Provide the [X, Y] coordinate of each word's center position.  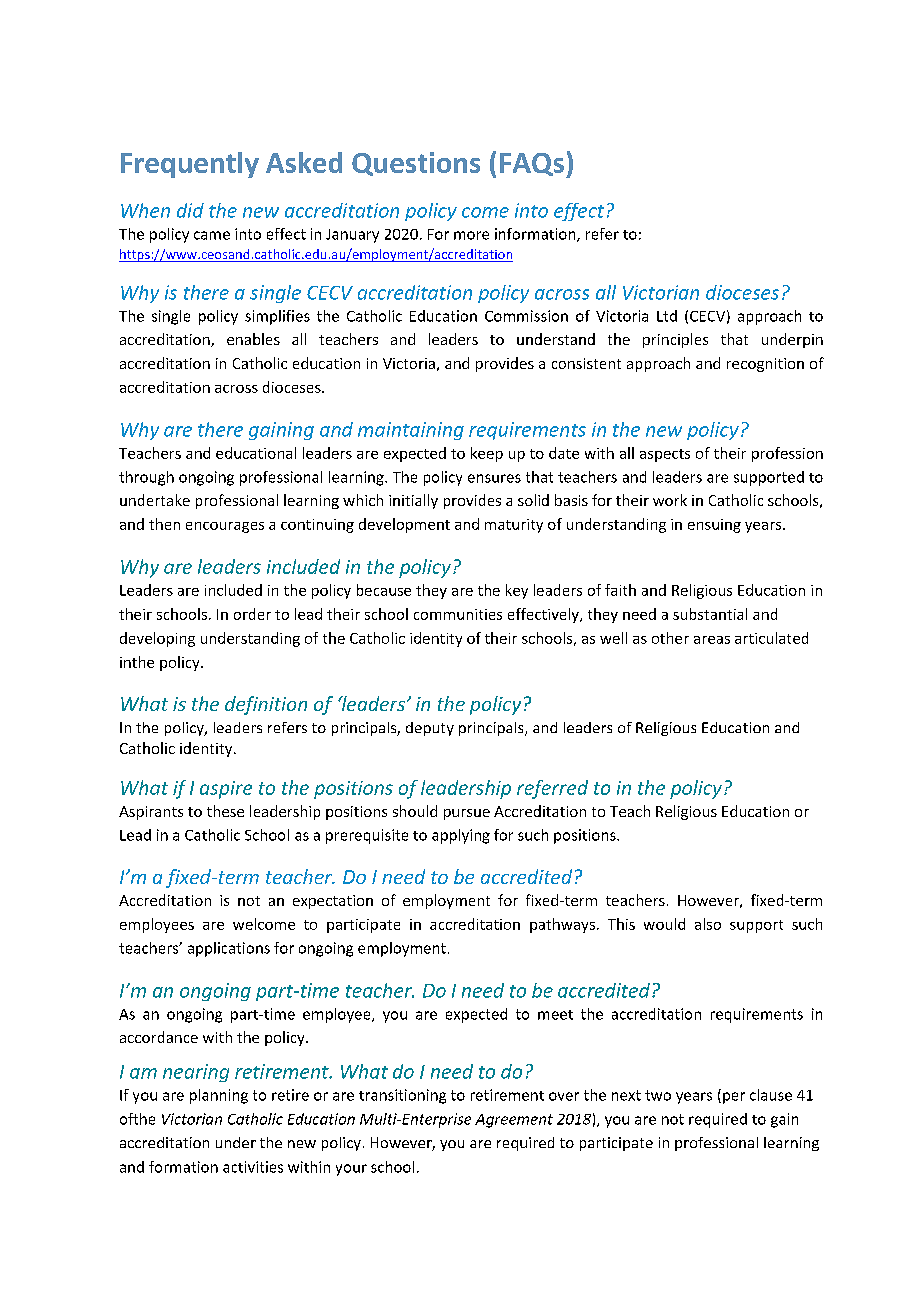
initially [413, 501]
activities [253, 1167]
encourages [225, 527]
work [670, 500]
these [225, 811]
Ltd [667, 316]
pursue [467, 814]
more [471, 235]
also [708, 924]
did [190, 210]
